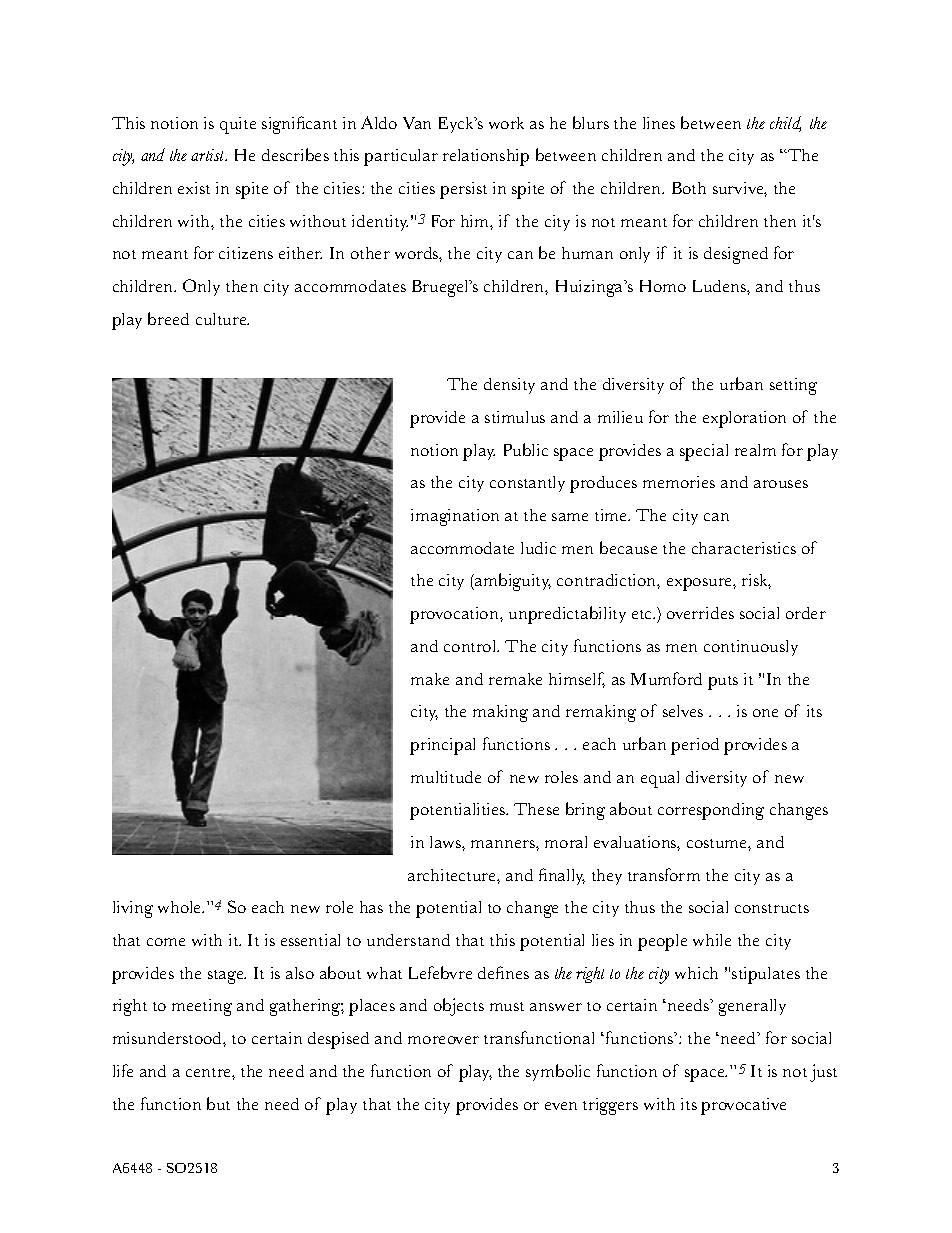 Image resolution: width=952 pixels, height=1233 pixels. Describe the element at coordinates (133, 909) in the screenshot. I see `living` at that location.
